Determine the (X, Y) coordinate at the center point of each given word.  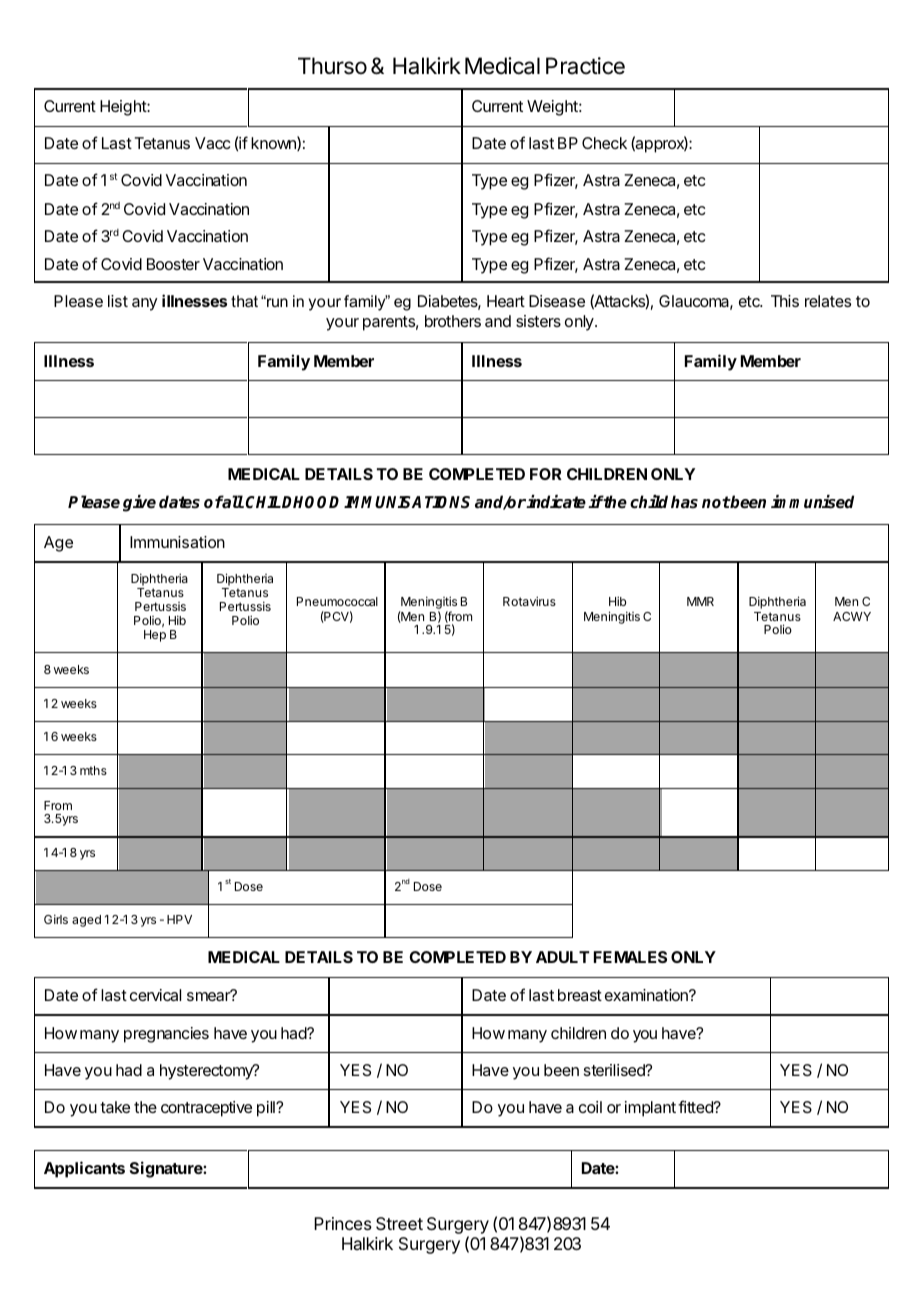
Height (124, 108)
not (716, 502)
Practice (585, 66)
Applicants (84, 1169)
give (139, 503)
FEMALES (630, 957)
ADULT (562, 957)
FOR (546, 474)
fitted (696, 1106)
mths (93, 770)
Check (604, 143)
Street (399, 1223)
